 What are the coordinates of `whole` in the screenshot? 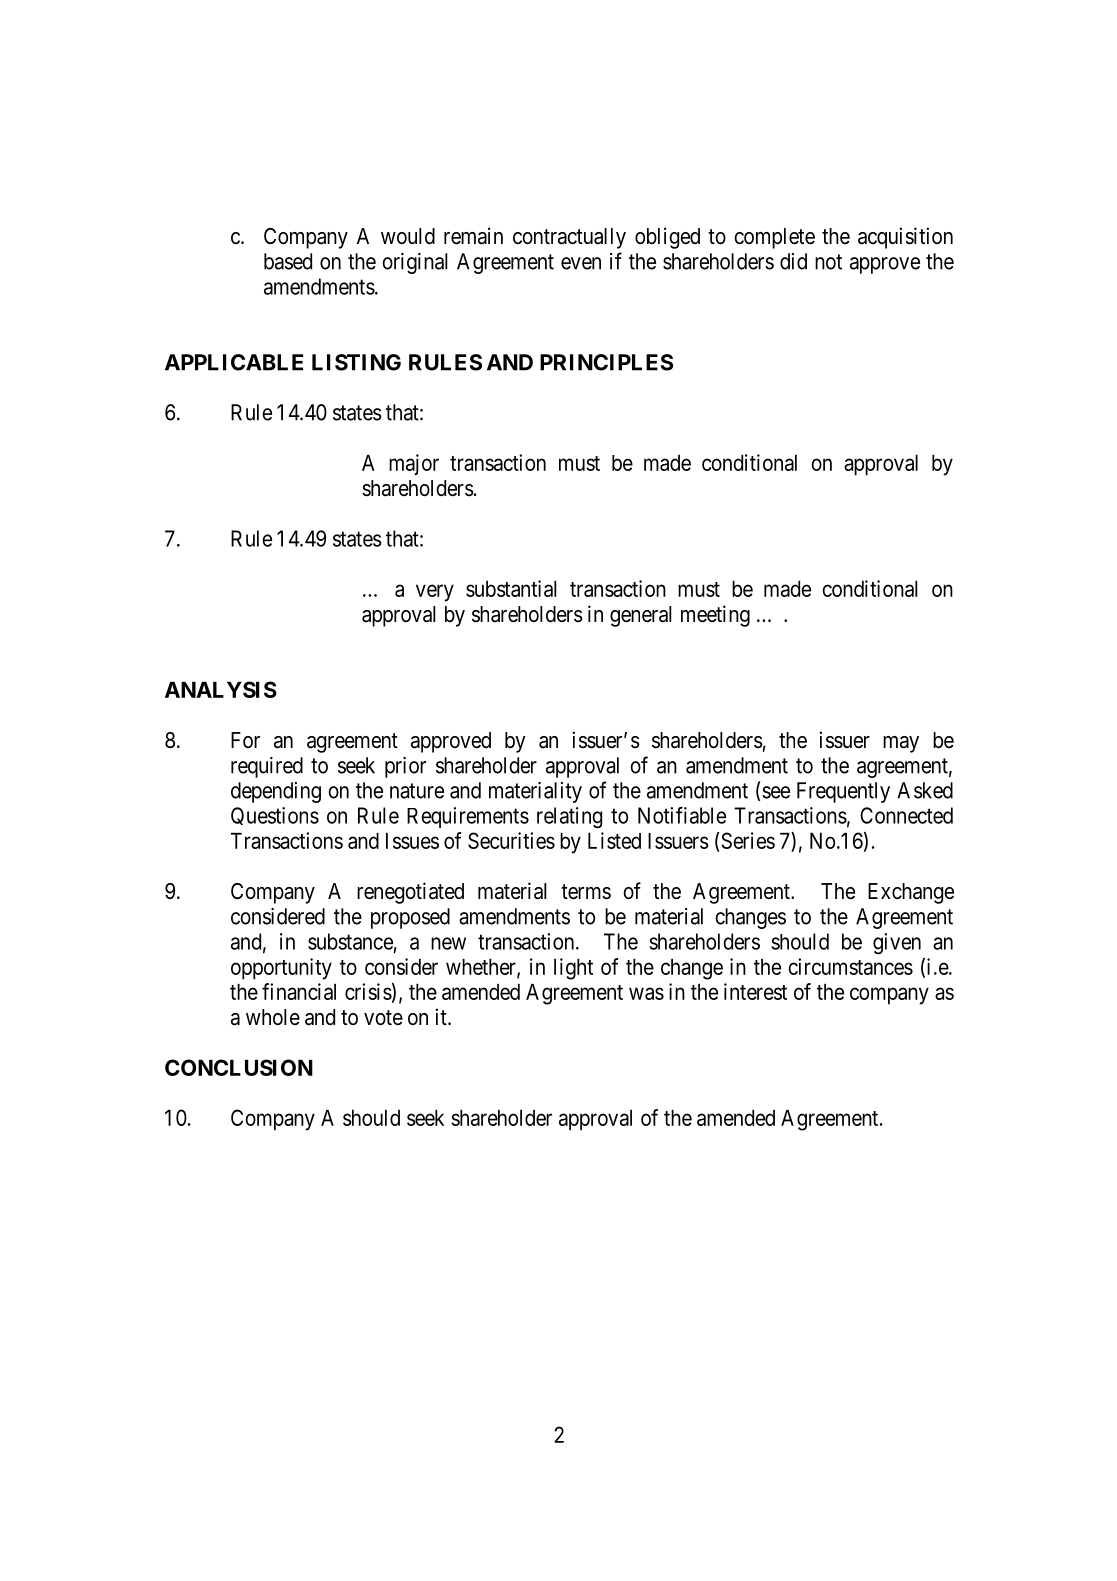 It's located at (273, 1017).
